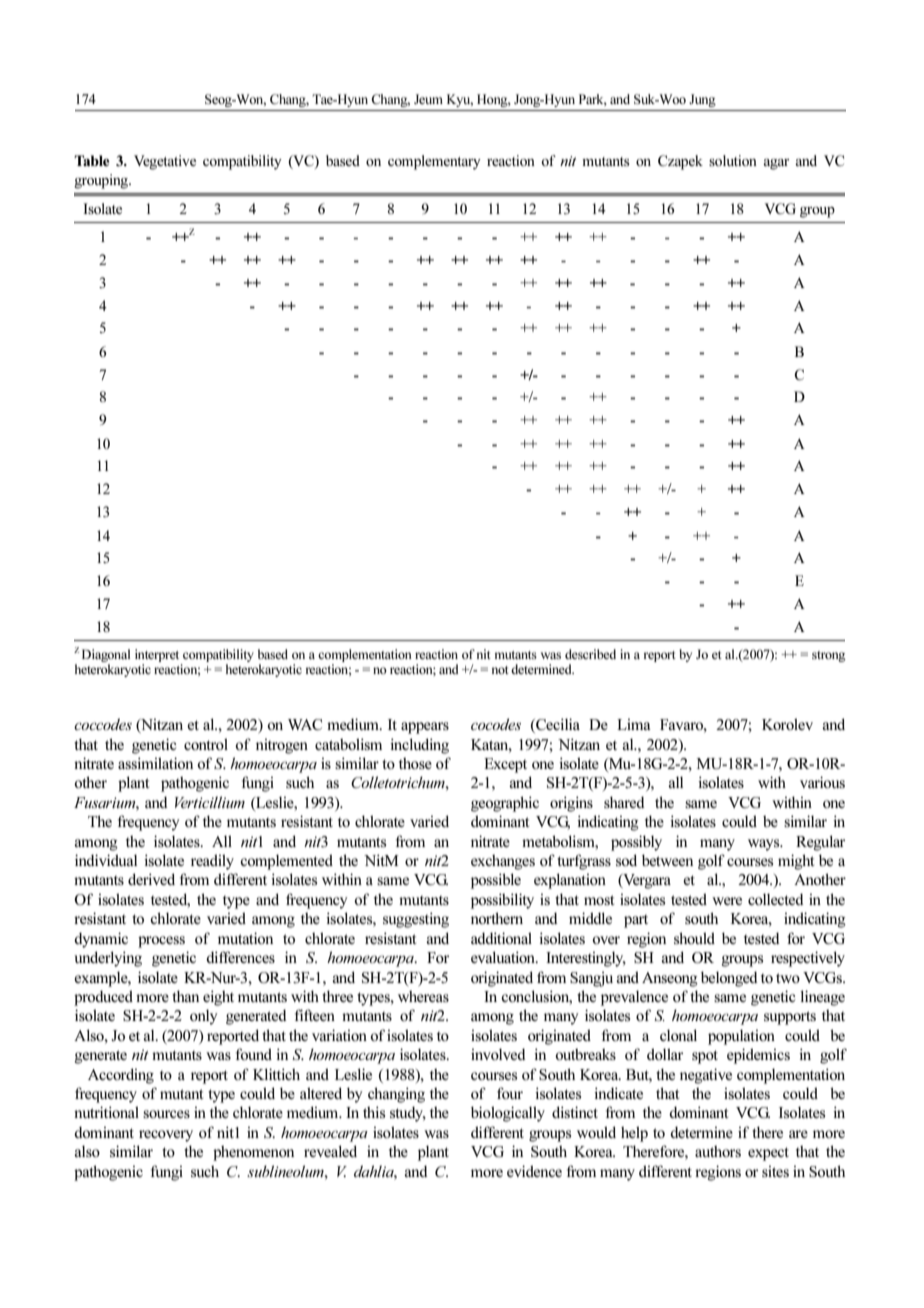 The width and height of the screenshot is (924, 1308). Describe the element at coordinates (505, 804) in the screenshot. I see `geographic` at that location.
